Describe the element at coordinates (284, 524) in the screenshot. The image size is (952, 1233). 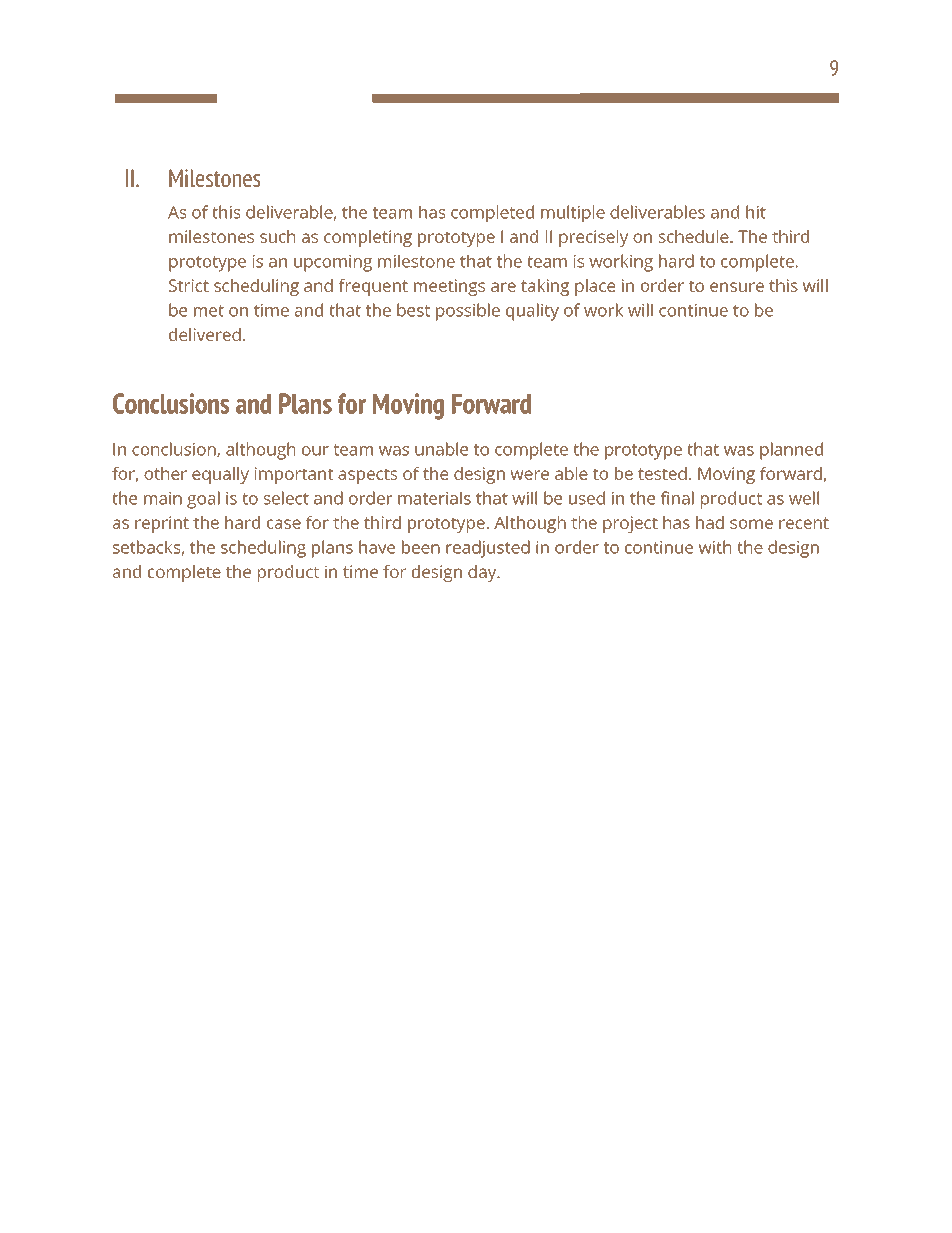
I see `case` at that location.
